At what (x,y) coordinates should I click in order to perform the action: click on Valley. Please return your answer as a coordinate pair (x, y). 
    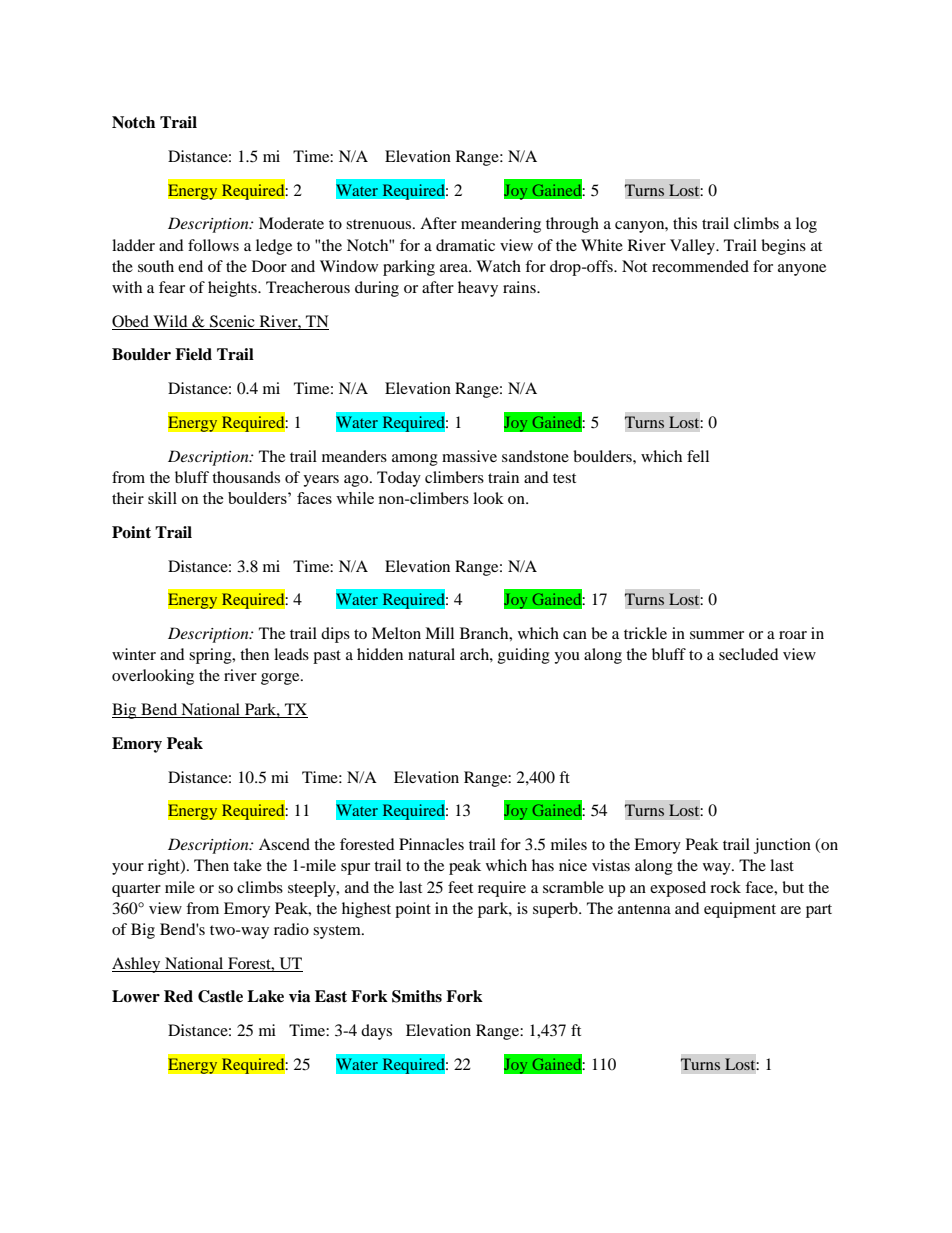
    Looking at the image, I should click on (693, 247).
